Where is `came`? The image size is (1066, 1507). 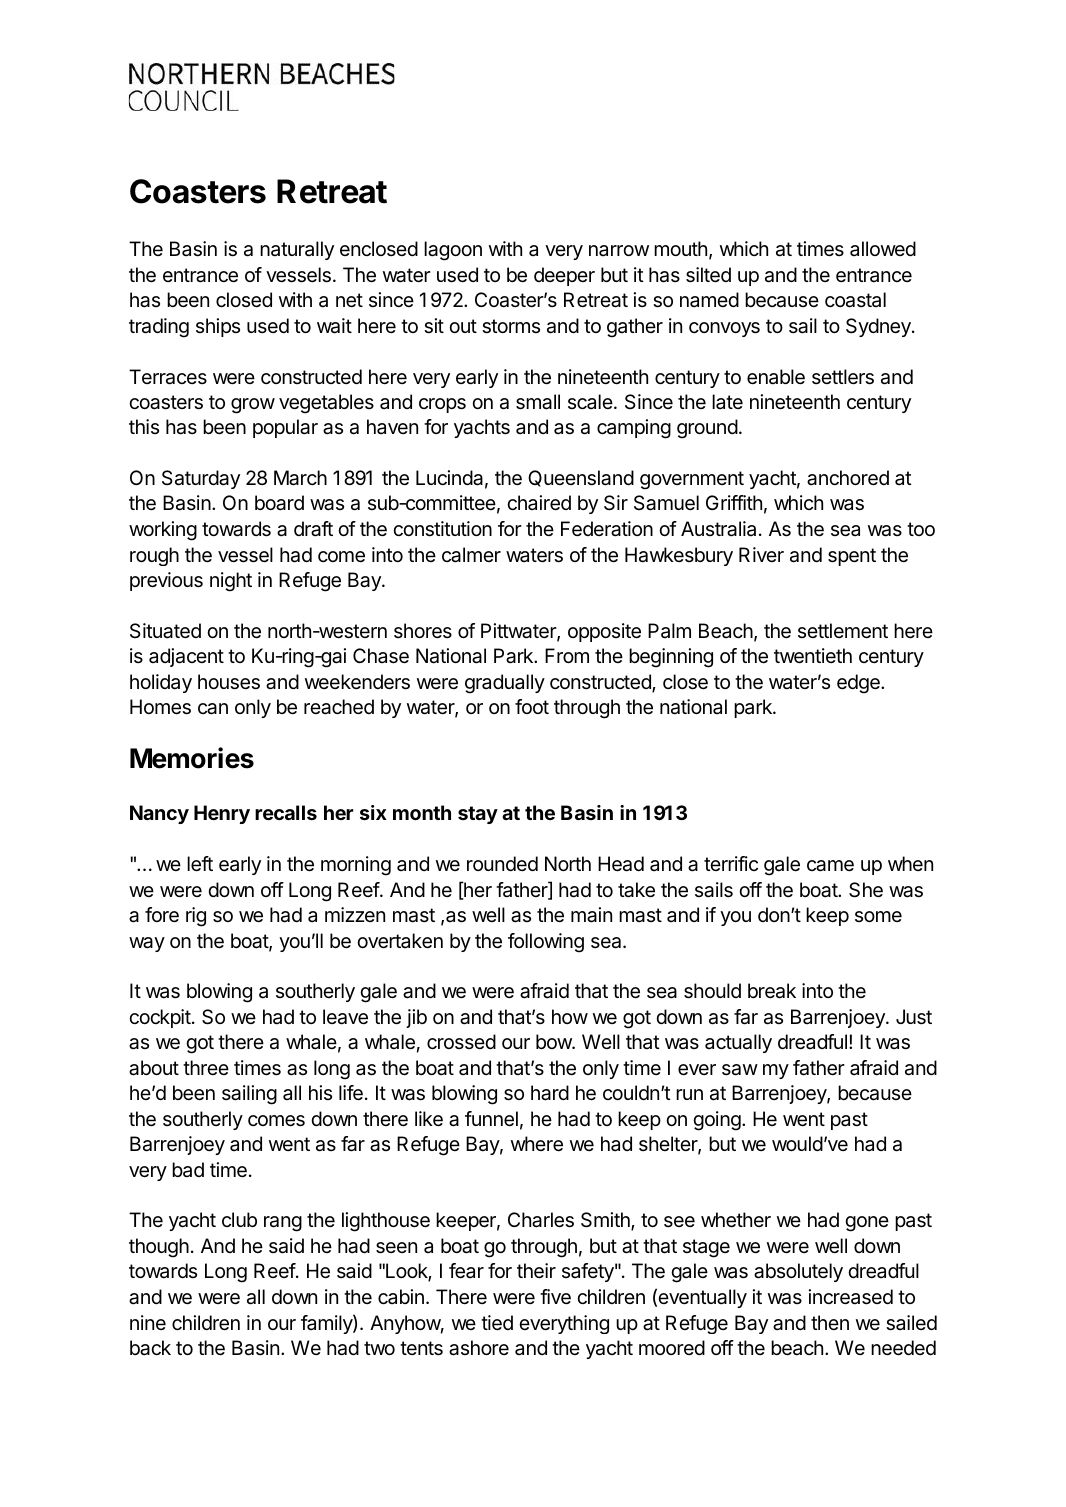 came is located at coordinates (830, 866).
